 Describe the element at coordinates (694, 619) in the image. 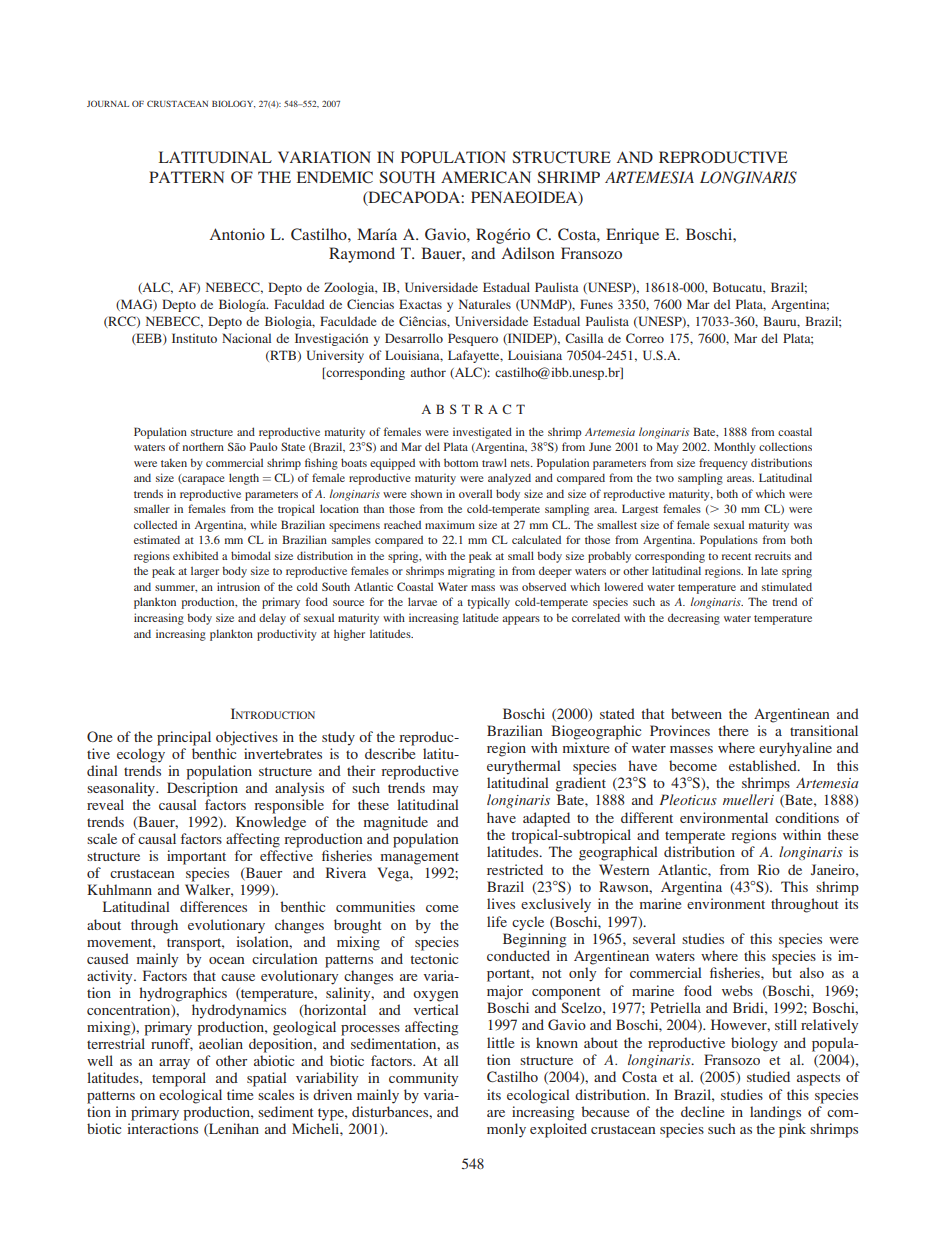

I see `decreasing` at that location.
